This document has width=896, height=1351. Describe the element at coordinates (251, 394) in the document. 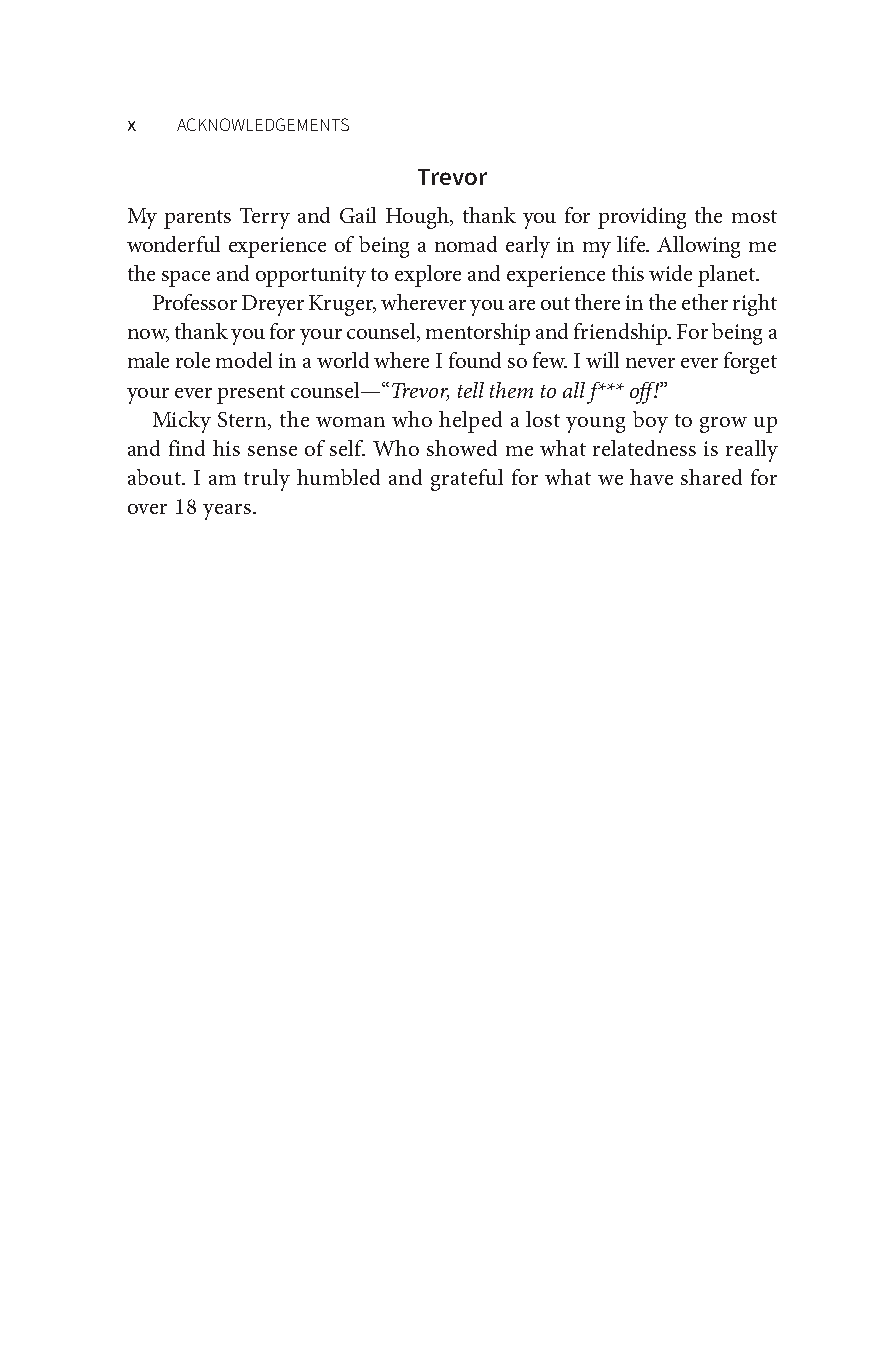

I see `present` at that location.
